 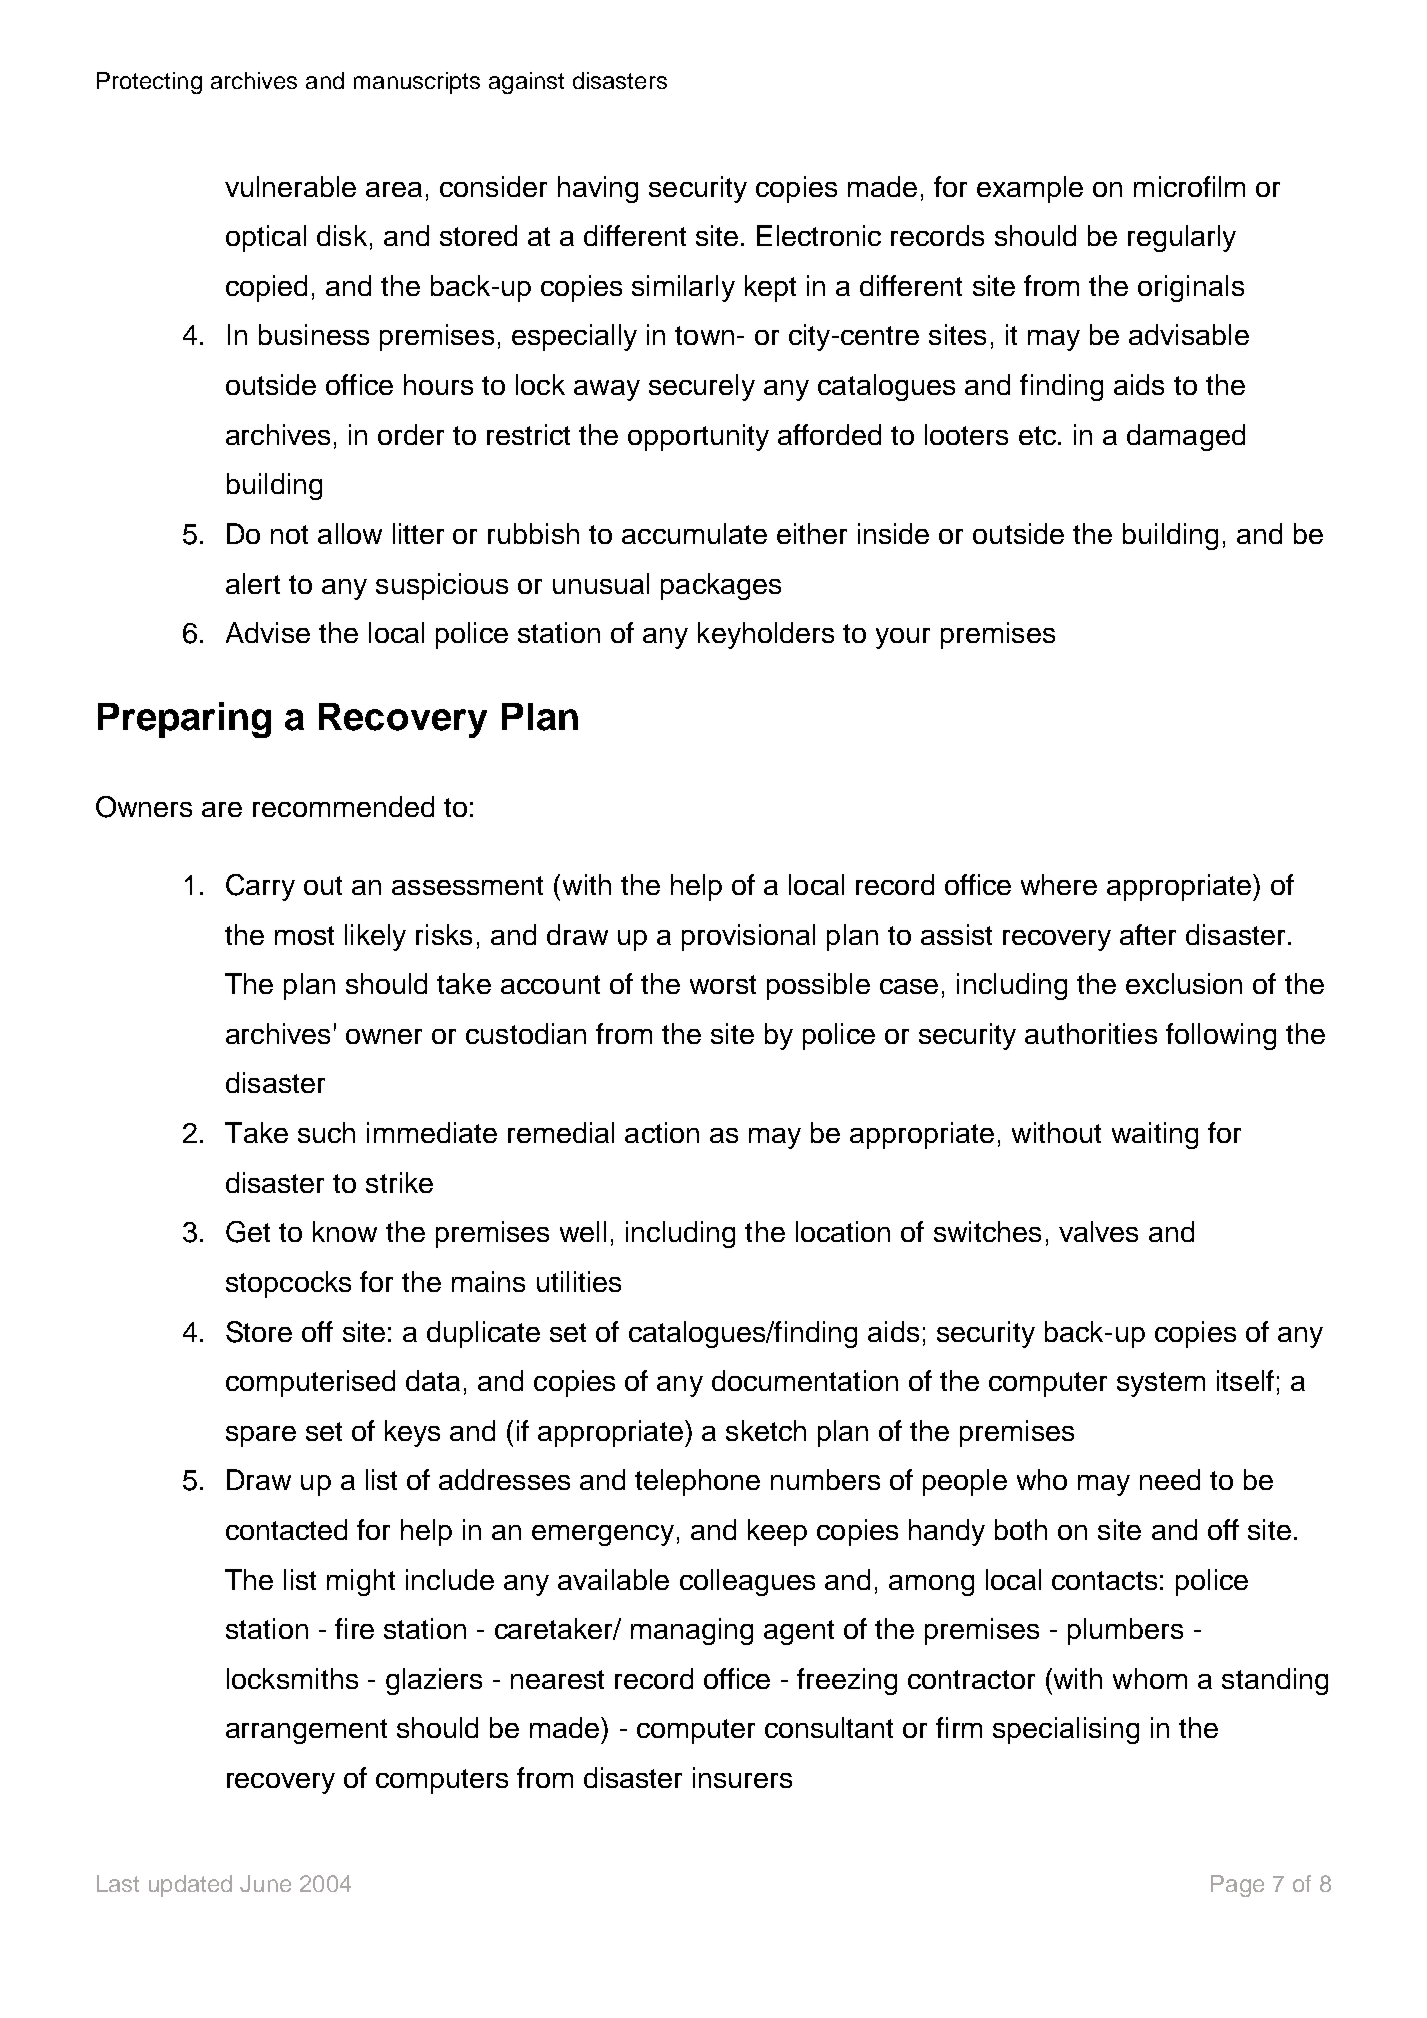 What do you see at coordinates (1098, 1231) in the page?
I see `valves` at bounding box center [1098, 1231].
